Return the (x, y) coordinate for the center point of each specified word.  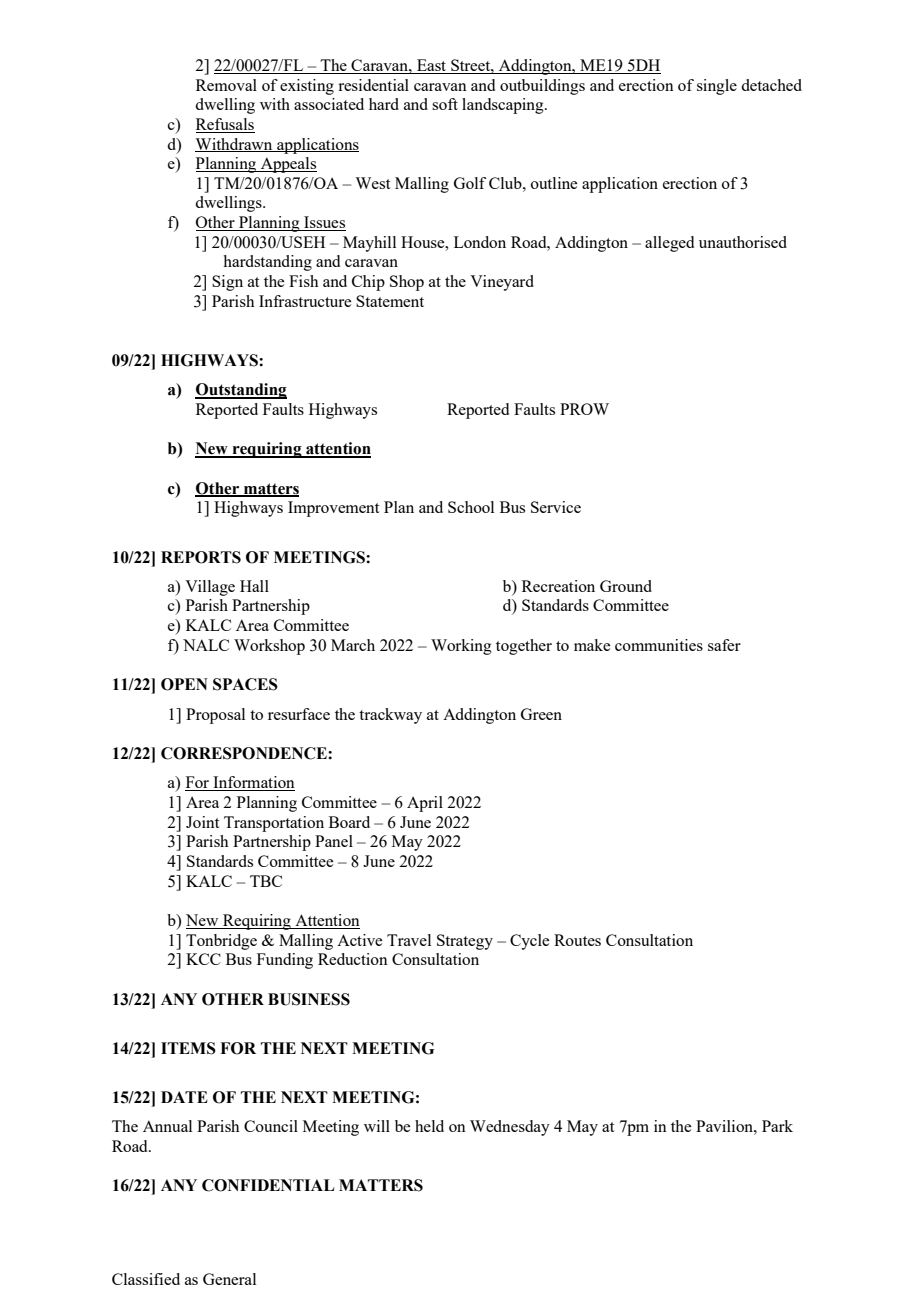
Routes (577, 940)
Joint (202, 822)
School (471, 507)
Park (777, 1126)
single (717, 87)
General (229, 1279)
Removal (226, 85)
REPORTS (201, 557)
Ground (626, 586)
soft (445, 104)
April (425, 804)
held (429, 1126)
